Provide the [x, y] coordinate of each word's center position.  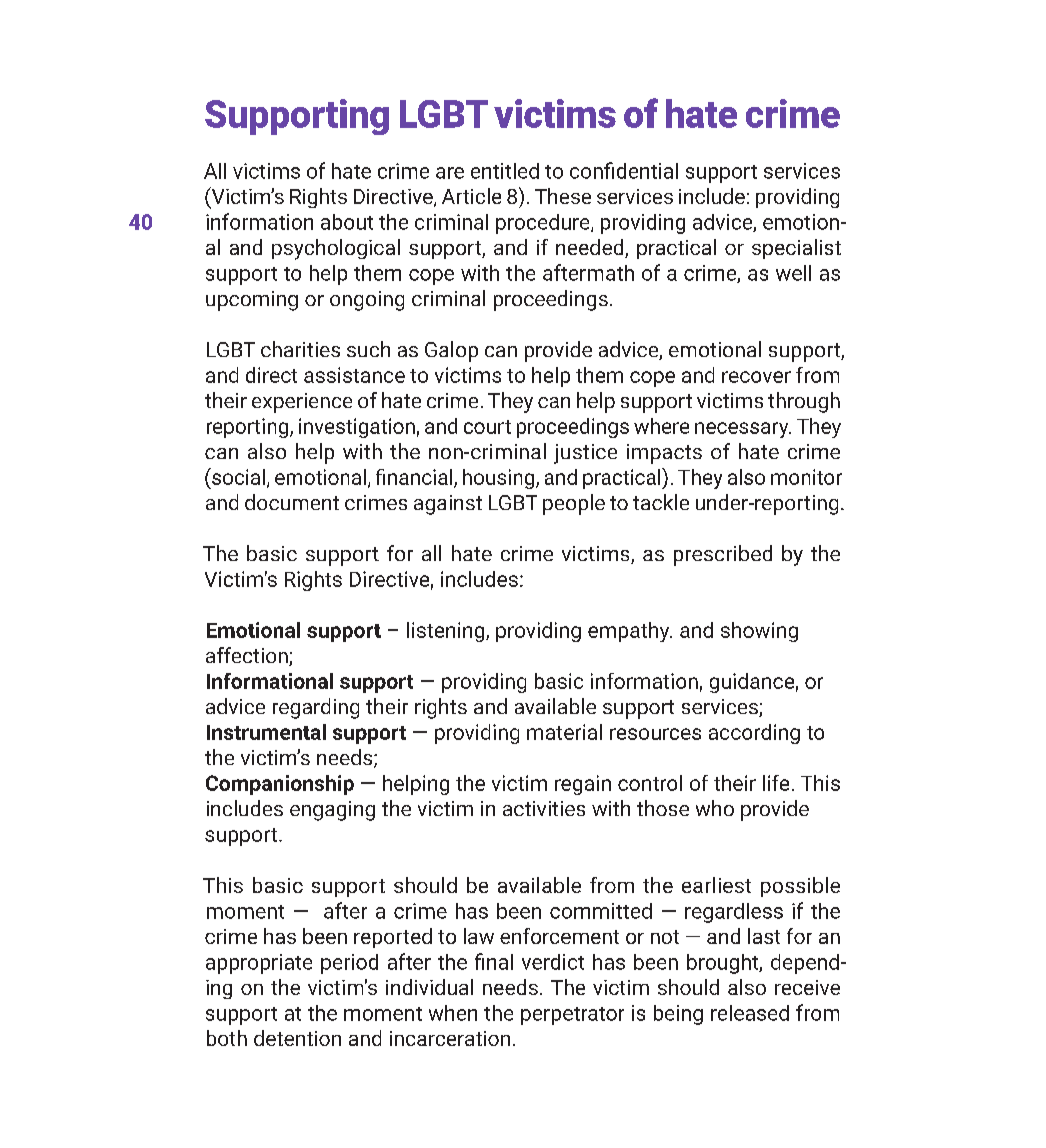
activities [544, 808]
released [750, 1013]
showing [759, 632]
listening [447, 632]
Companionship [280, 785]
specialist [796, 249]
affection [248, 656]
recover [756, 377]
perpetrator [572, 1016]
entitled [505, 171]
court [487, 427]
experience [302, 403]
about [347, 222]
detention [297, 1038]
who [715, 808]
